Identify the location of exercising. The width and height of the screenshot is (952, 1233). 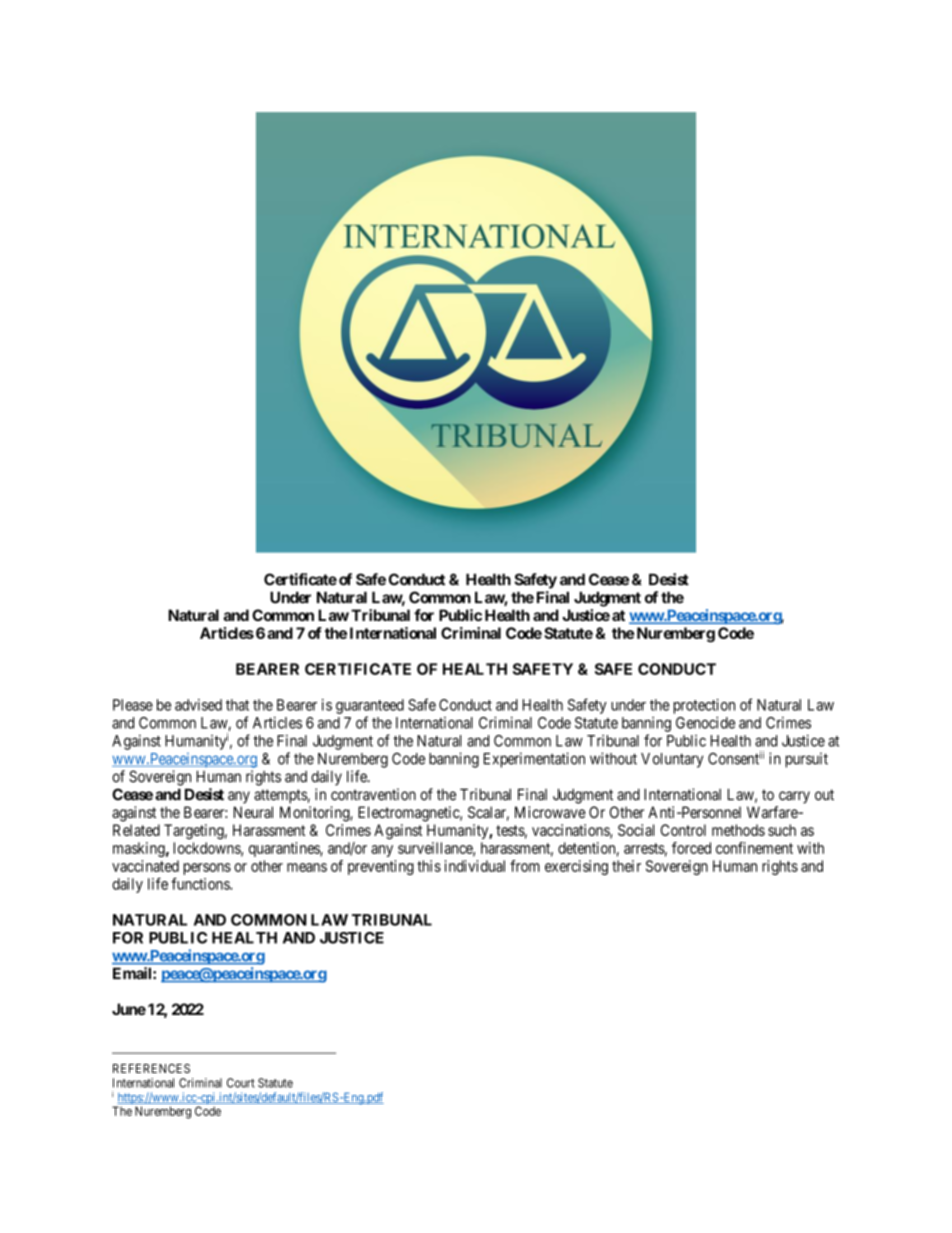
(576, 867).
